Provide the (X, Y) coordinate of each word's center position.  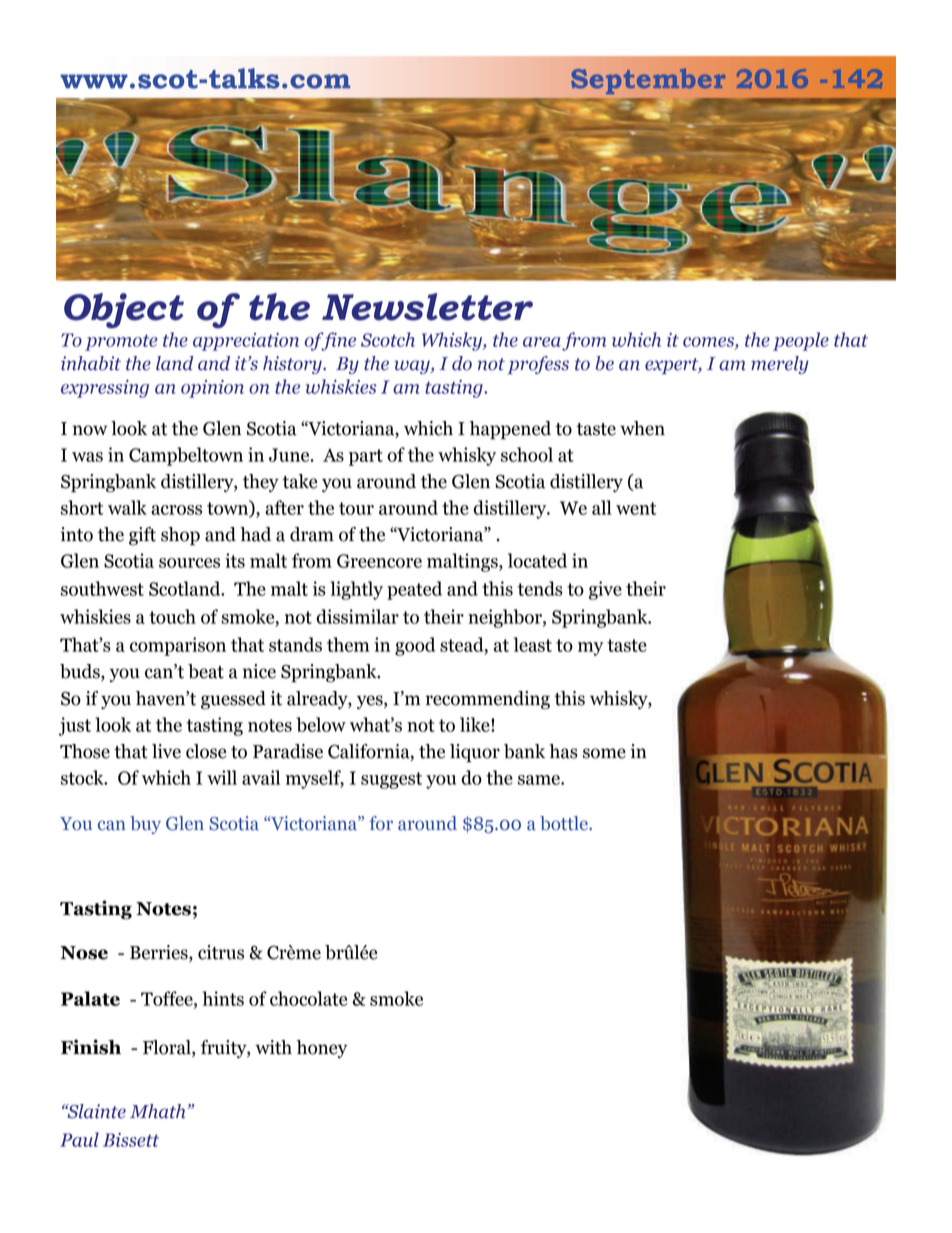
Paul (79, 1139)
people (801, 341)
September (648, 81)
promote (121, 343)
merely (780, 365)
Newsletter (427, 307)
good (415, 646)
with (273, 1047)
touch (172, 616)
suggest (391, 780)
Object (124, 311)
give (605, 590)
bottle (565, 823)
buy (145, 825)
